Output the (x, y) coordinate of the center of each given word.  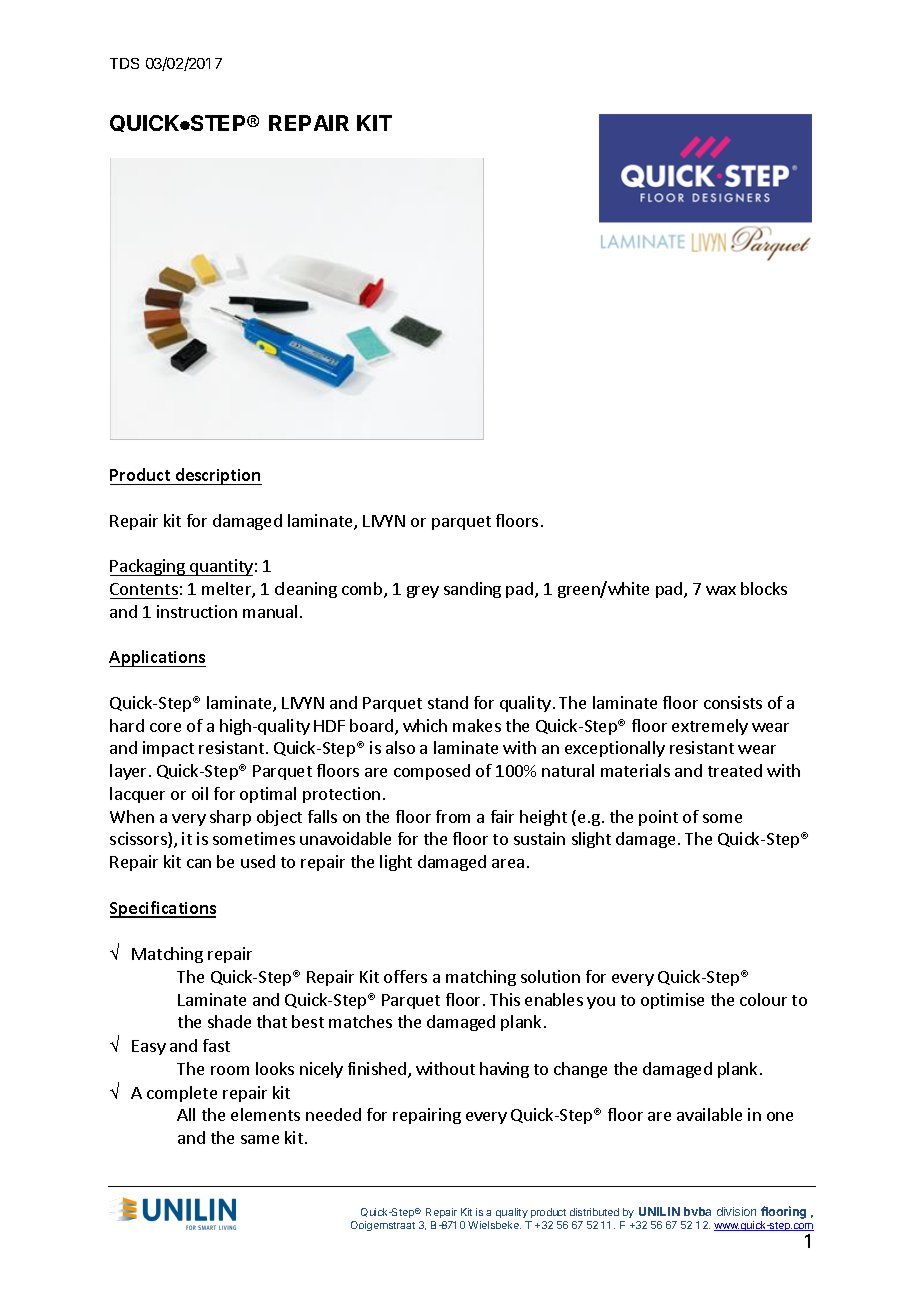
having (504, 1070)
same (260, 1139)
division (736, 1211)
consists (733, 702)
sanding (472, 590)
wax (721, 590)
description (217, 476)
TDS (124, 63)
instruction (197, 611)
